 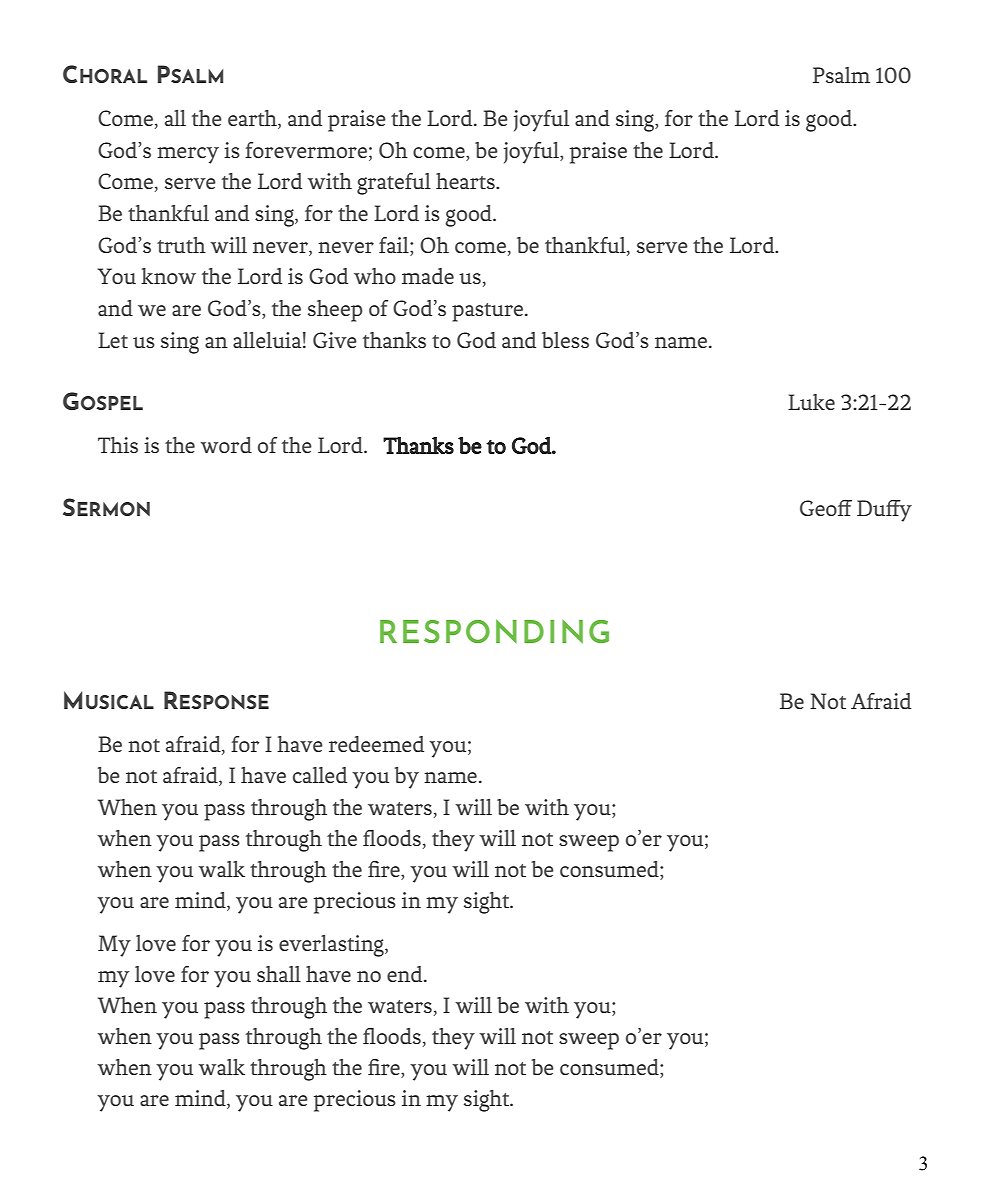 What do you see at coordinates (466, 181) in the screenshot?
I see `hearts` at bounding box center [466, 181].
